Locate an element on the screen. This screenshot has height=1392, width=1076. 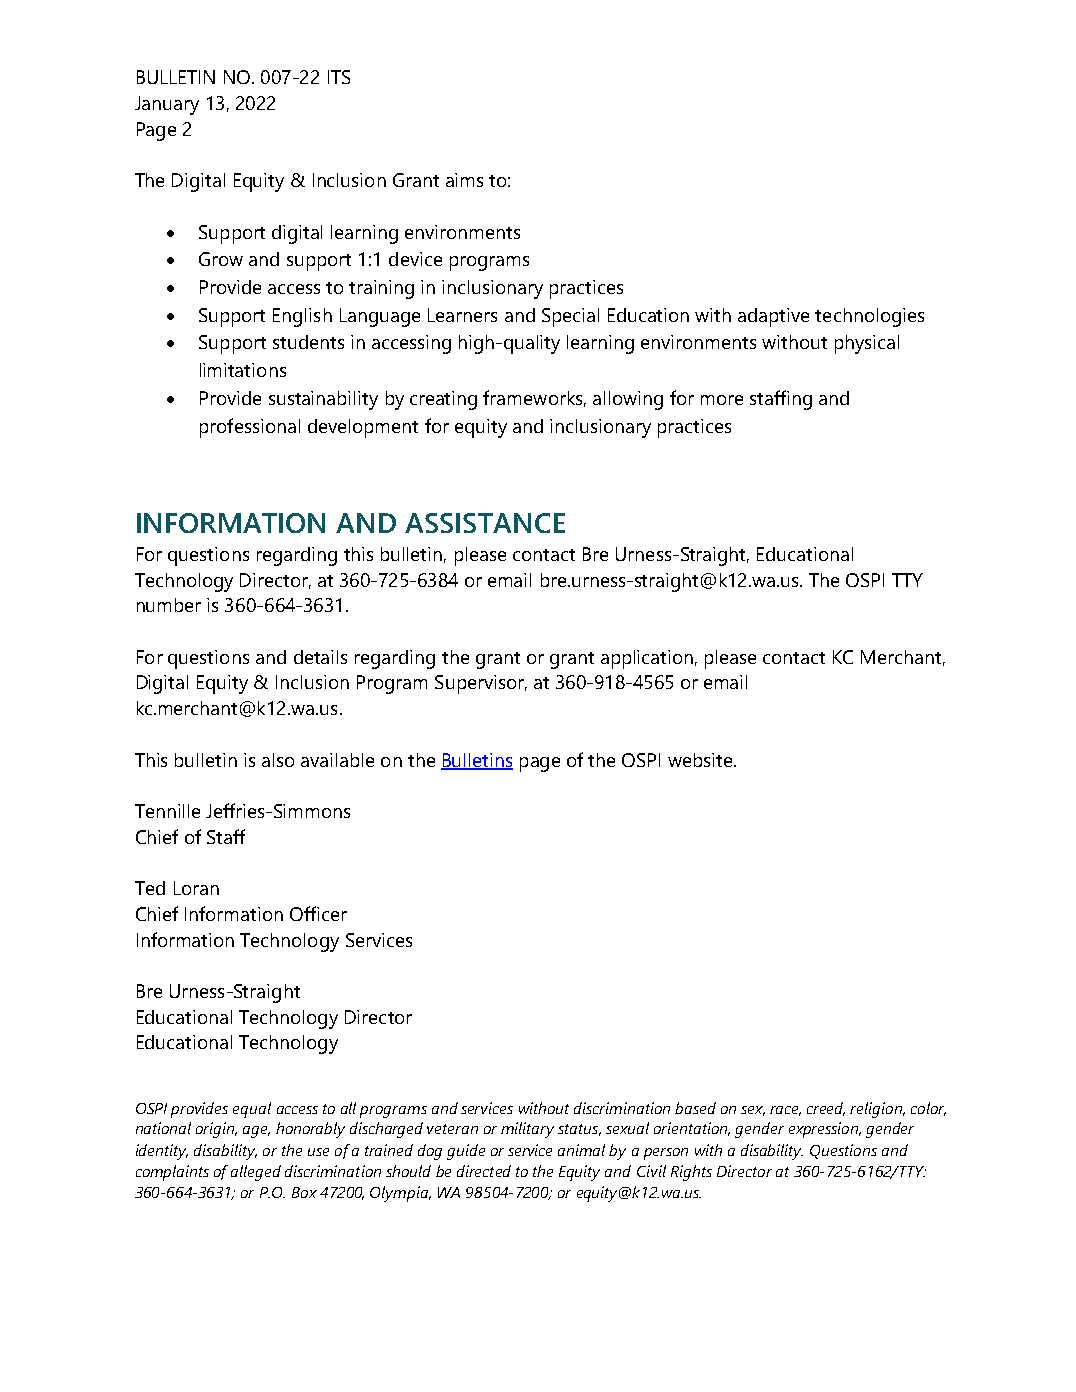
details is located at coordinates (320, 657).
